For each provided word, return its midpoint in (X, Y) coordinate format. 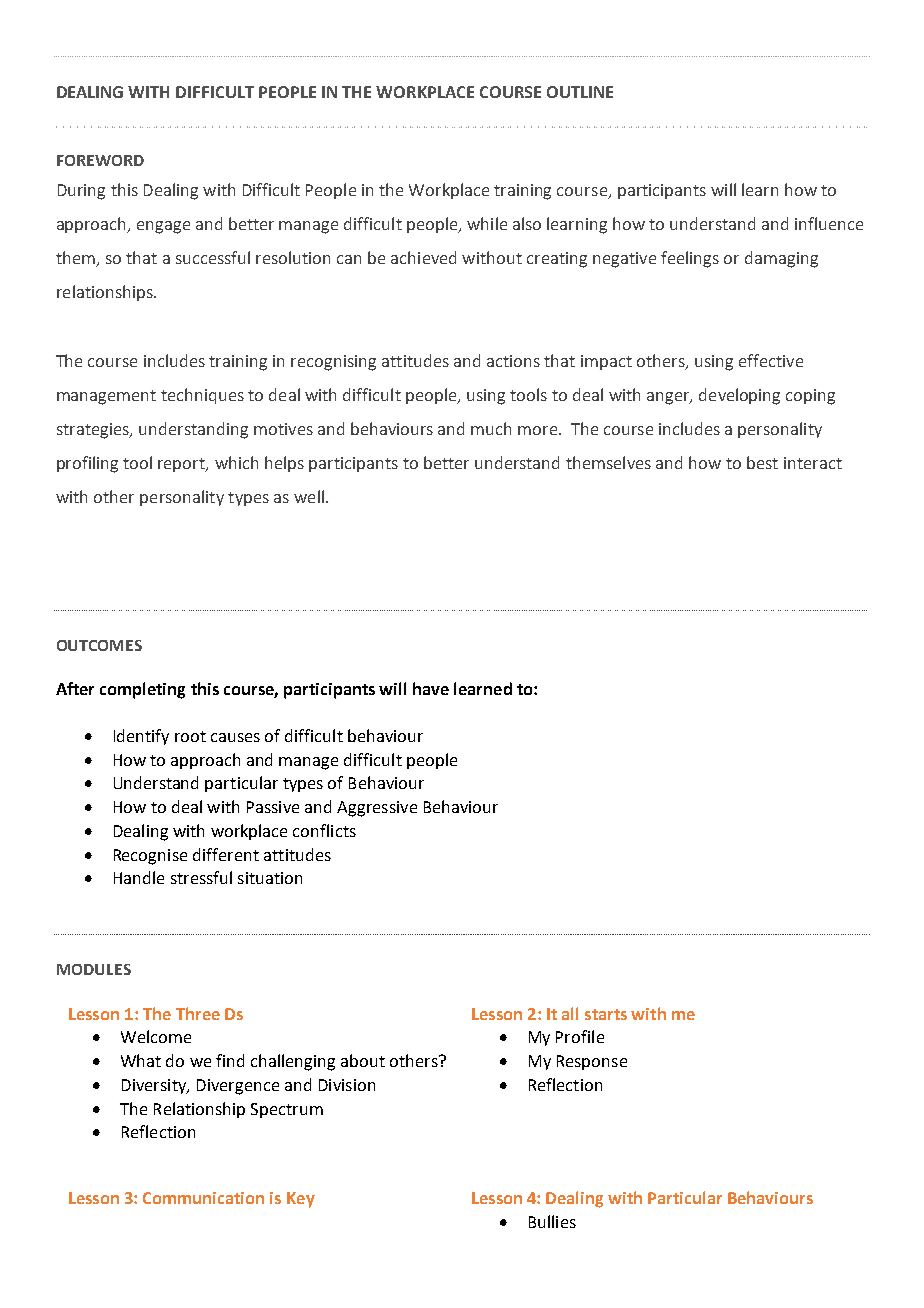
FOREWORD (100, 160)
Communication (203, 1198)
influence (829, 223)
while (487, 223)
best (762, 462)
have (431, 688)
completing (142, 690)
